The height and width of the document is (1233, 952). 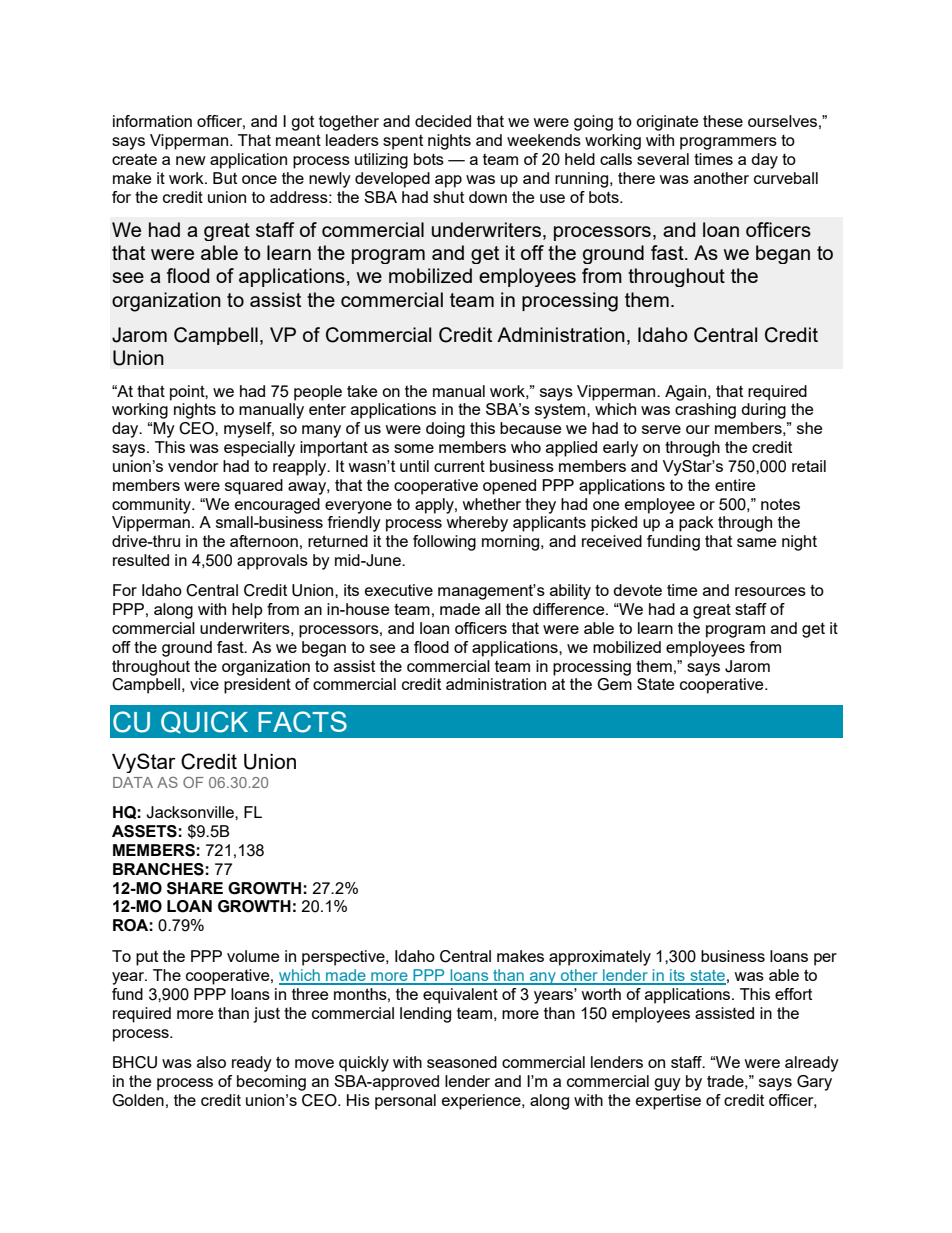 What do you see at coordinates (723, 121) in the document?
I see `these` at bounding box center [723, 121].
